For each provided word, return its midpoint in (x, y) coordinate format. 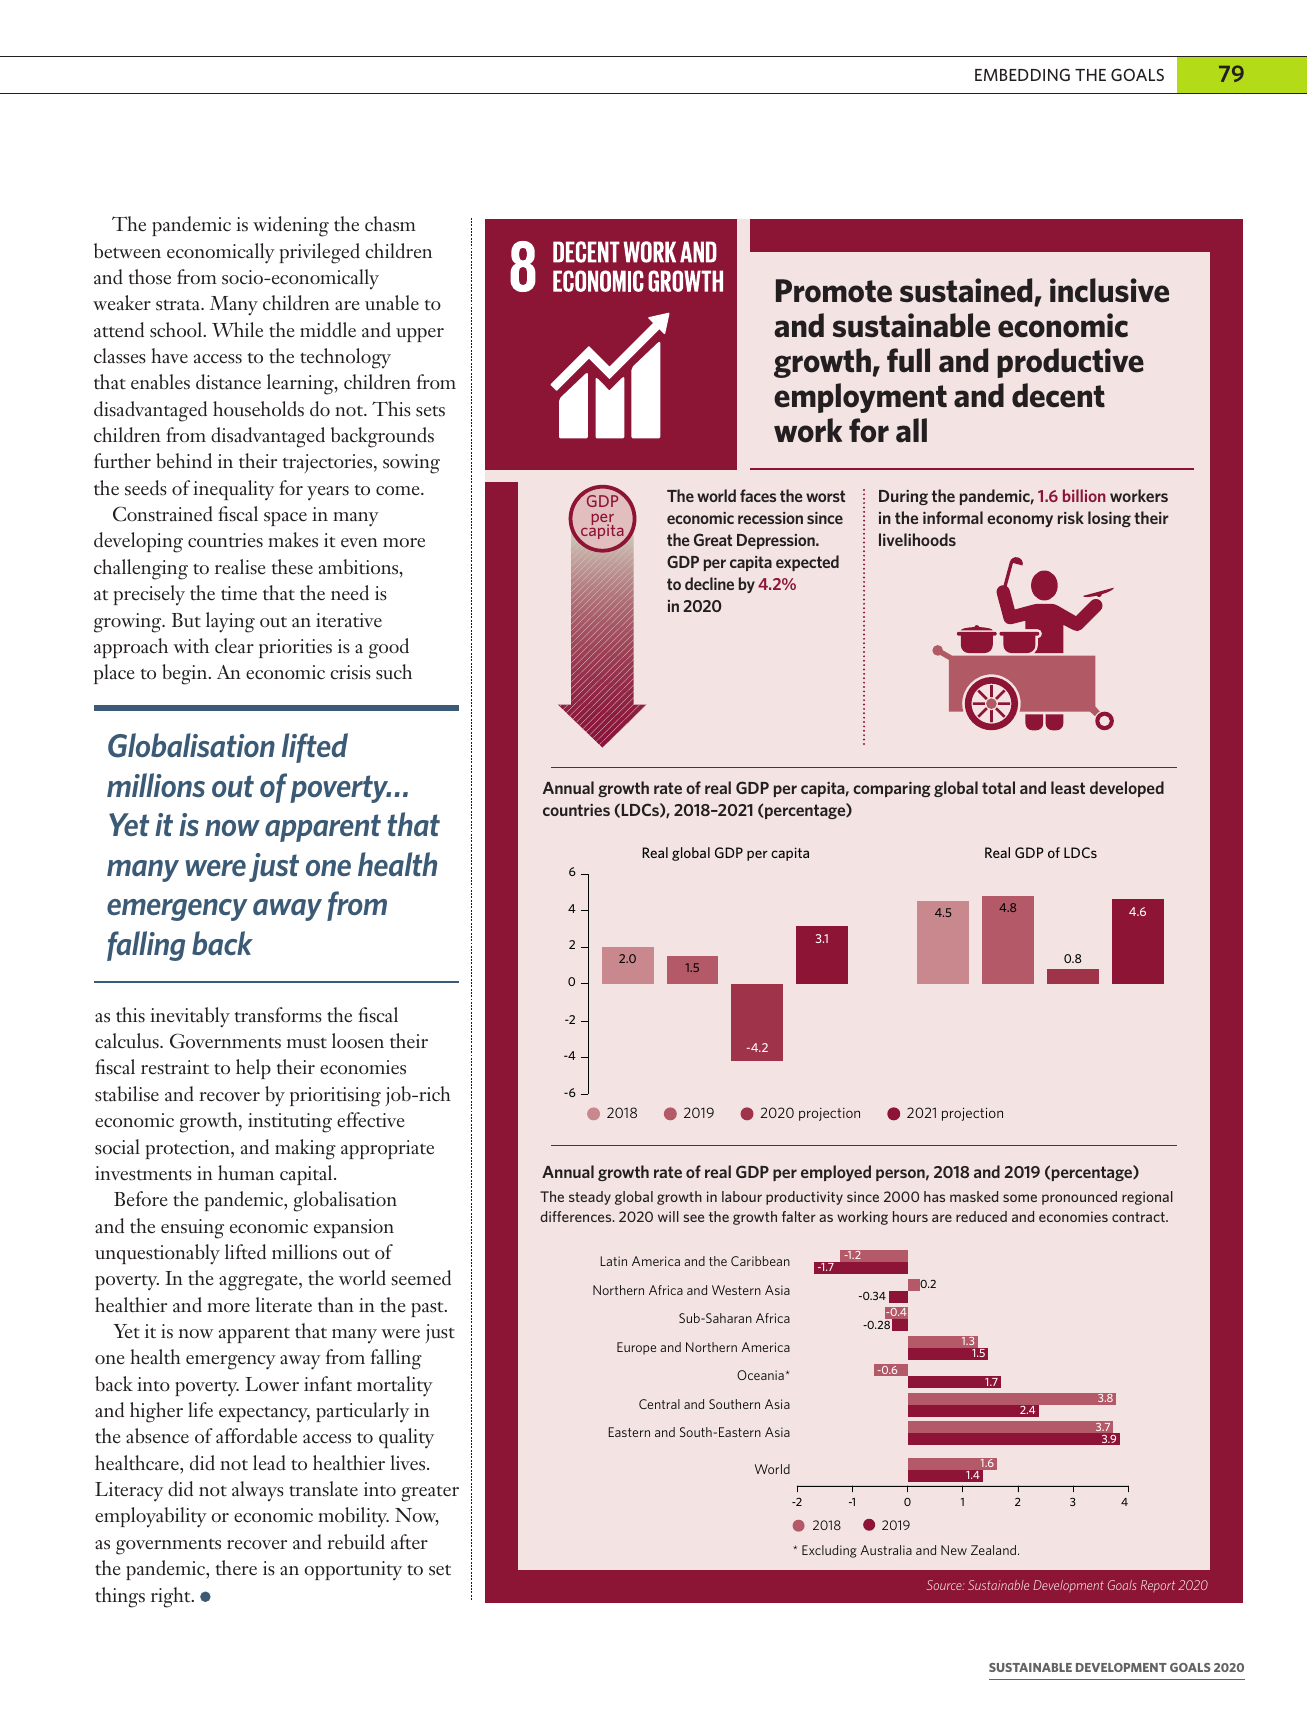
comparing (892, 789)
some (1020, 1198)
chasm (390, 224)
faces (758, 495)
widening (291, 226)
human (246, 1173)
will (668, 1216)
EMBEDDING (1022, 74)
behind (184, 461)
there (236, 1568)
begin (186, 674)
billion (1084, 495)
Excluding (829, 1551)
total (998, 787)
